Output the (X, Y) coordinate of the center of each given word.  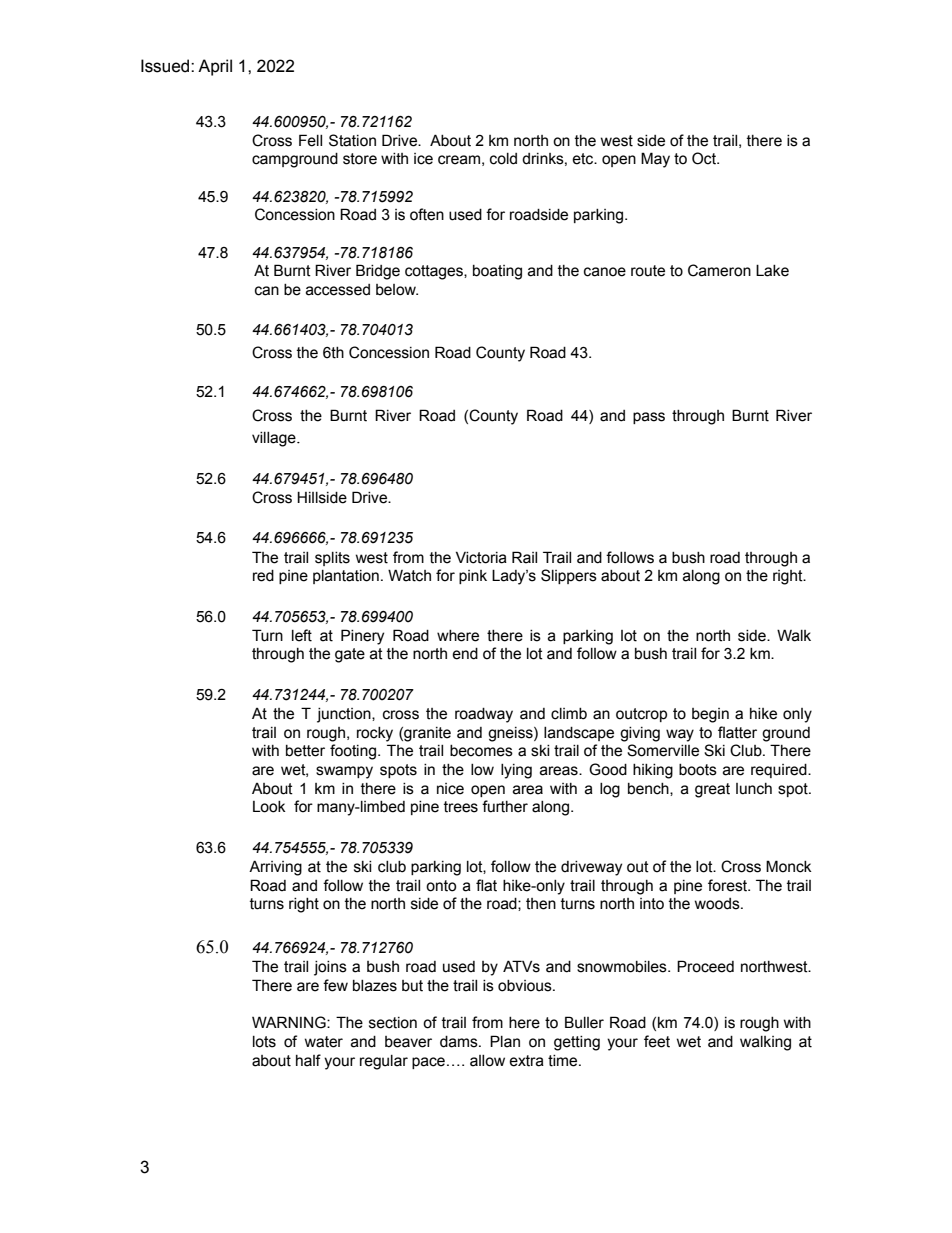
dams (460, 1042)
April (215, 67)
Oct (705, 158)
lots (264, 1042)
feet (657, 1041)
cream (459, 160)
